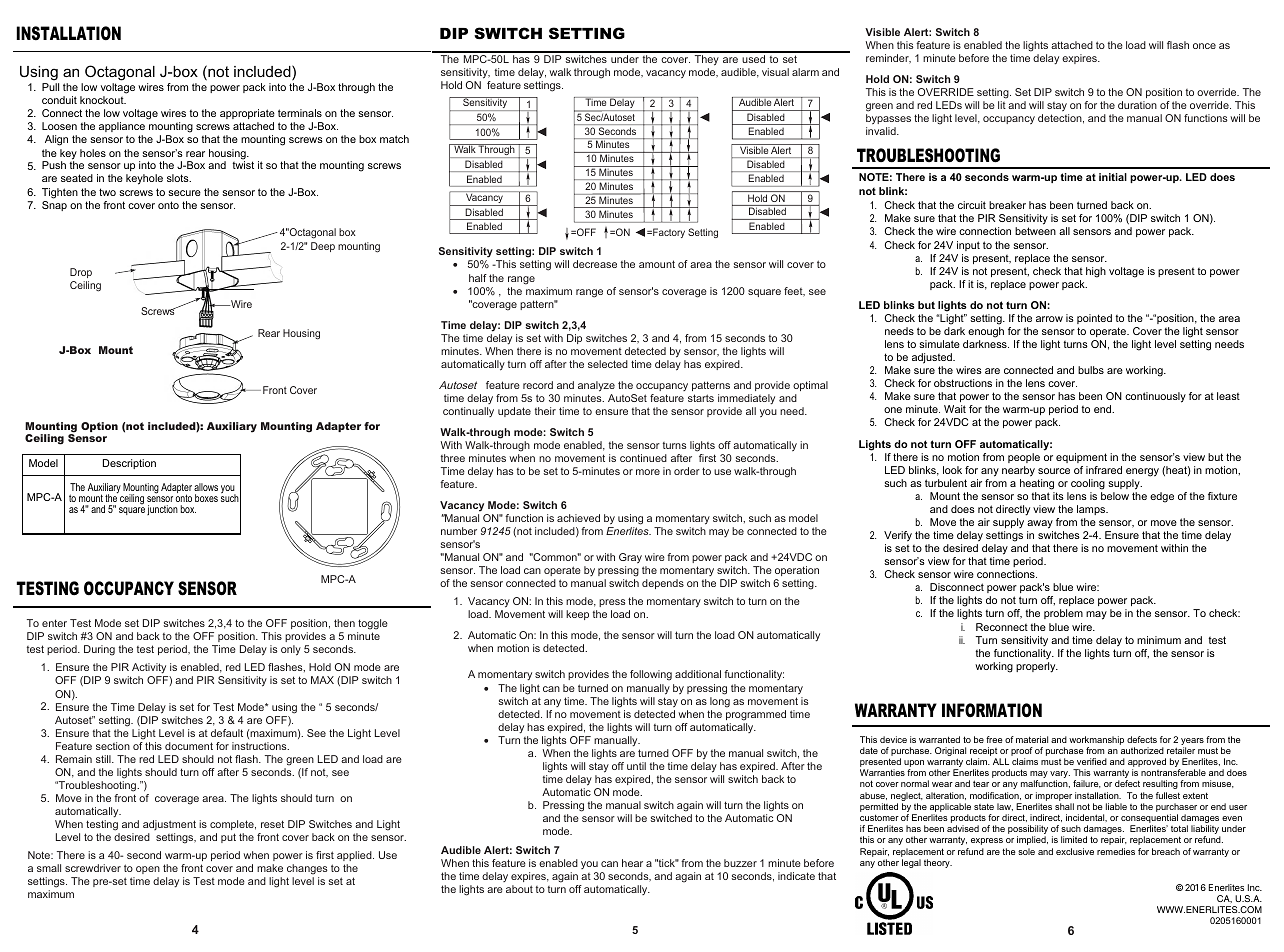  I want to click on allows, so click(206, 487).
